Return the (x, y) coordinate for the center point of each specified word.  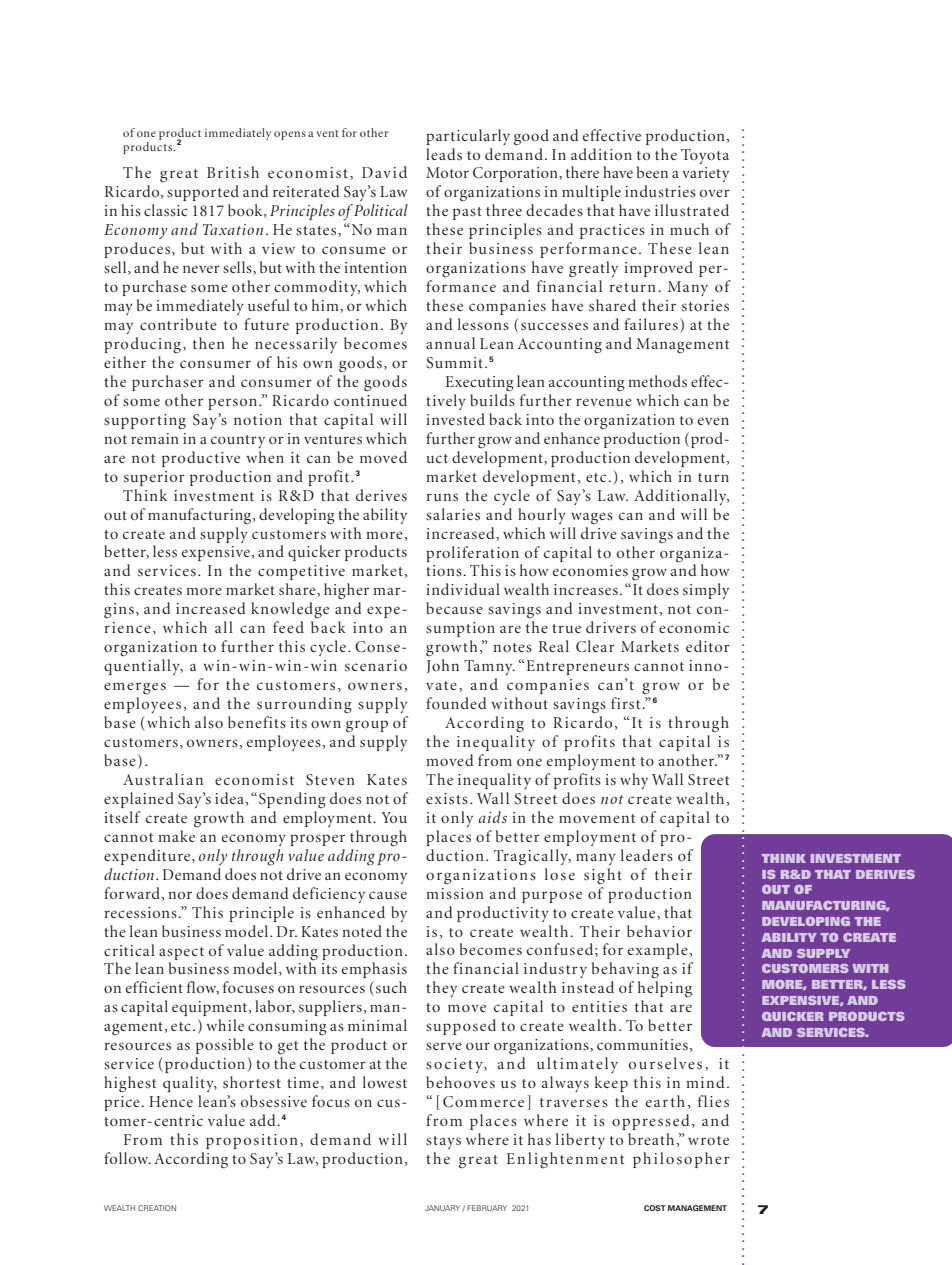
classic (166, 210)
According (191, 1160)
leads (444, 154)
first (627, 703)
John (442, 666)
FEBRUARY (487, 1208)
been (652, 172)
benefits (257, 722)
